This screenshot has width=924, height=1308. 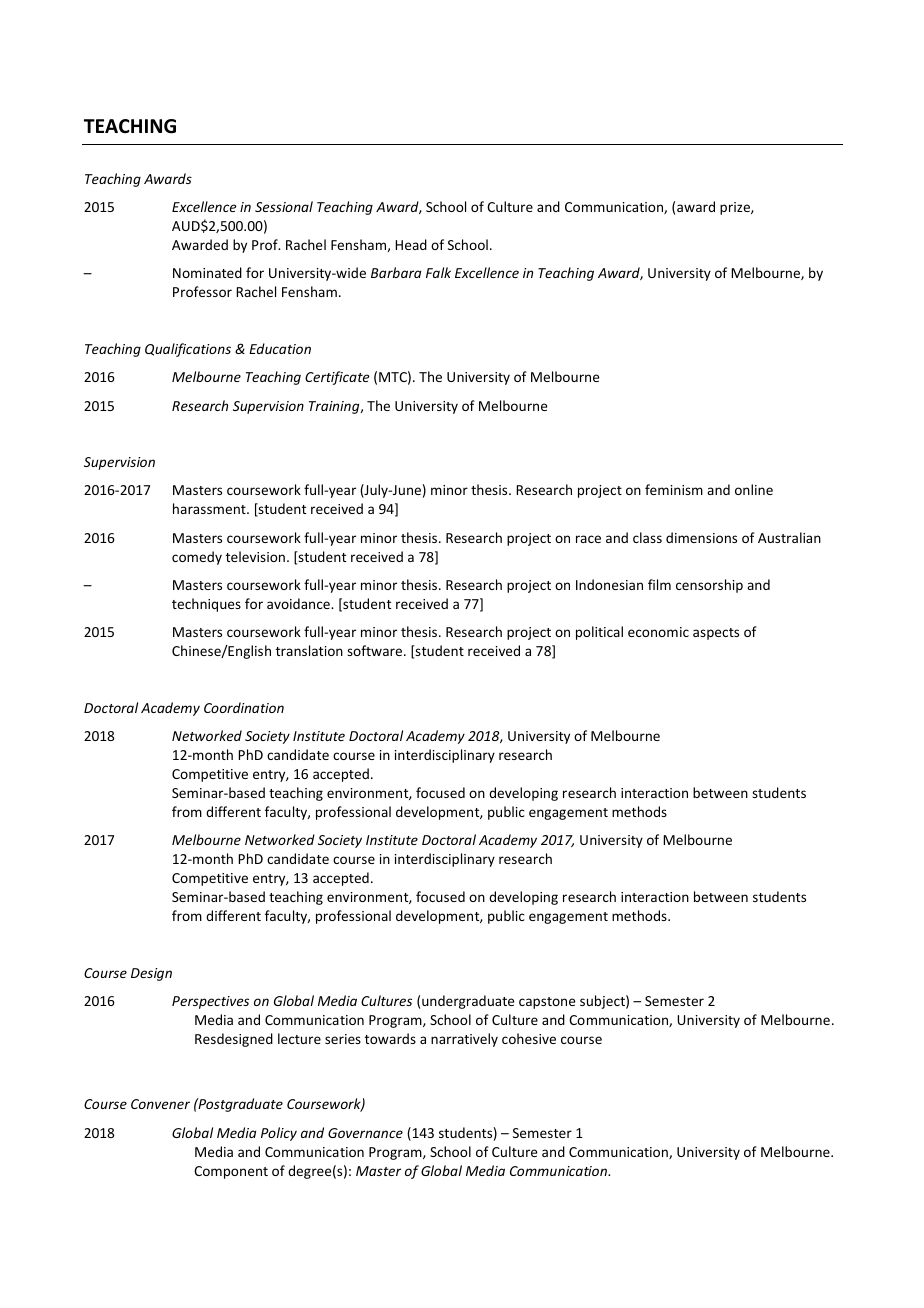 I want to click on Governance, so click(x=365, y=1133).
